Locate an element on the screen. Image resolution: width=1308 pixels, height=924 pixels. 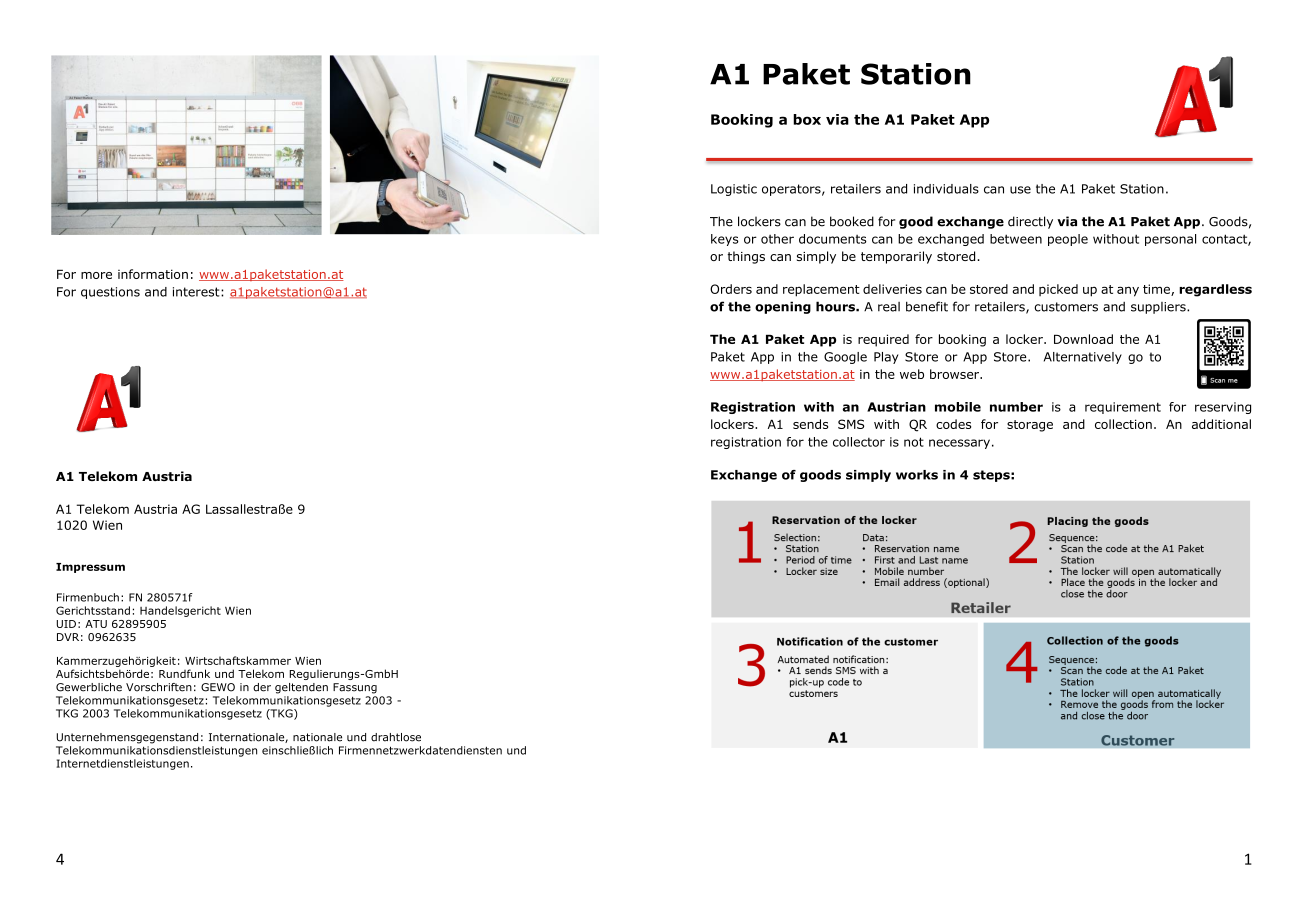
interest is located at coordinates (197, 292).
